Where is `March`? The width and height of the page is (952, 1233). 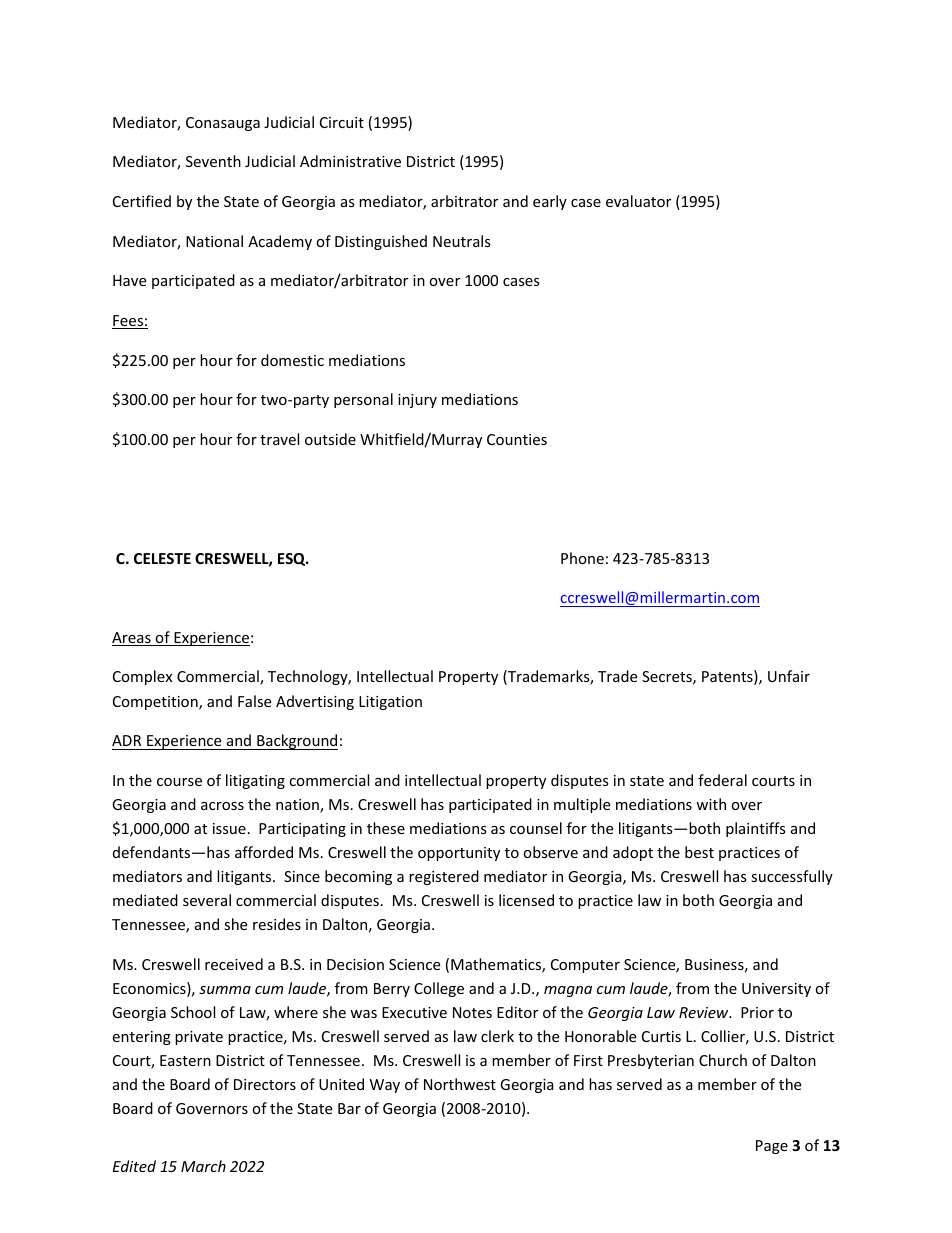
March is located at coordinates (203, 1166).
